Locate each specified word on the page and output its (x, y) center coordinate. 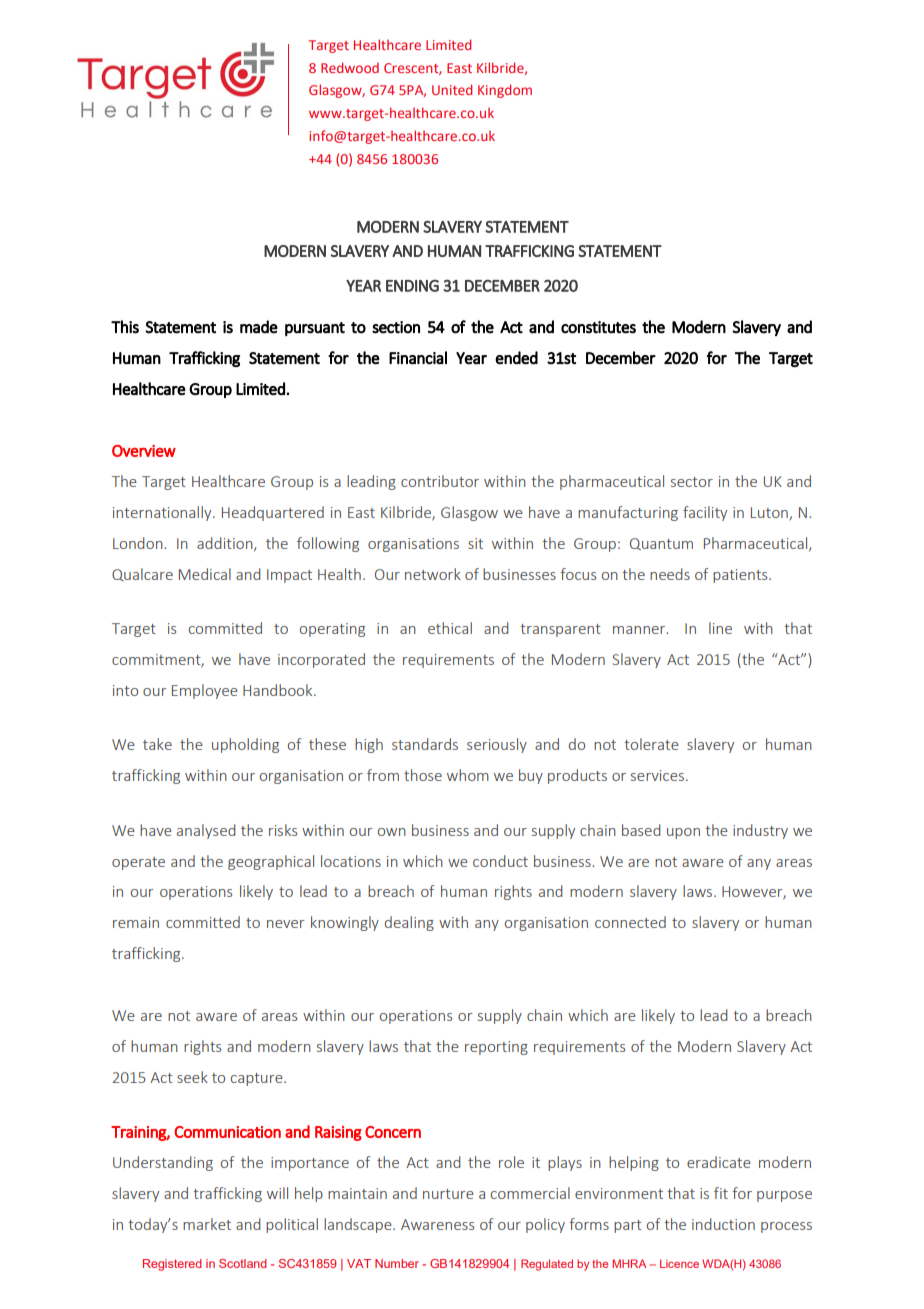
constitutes (598, 327)
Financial (418, 358)
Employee (205, 691)
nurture (448, 1194)
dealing (409, 923)
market (207, 1224)
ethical (450, 628)
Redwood (350, 67)
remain (136, 922)
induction (723, 1224)
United (452, 89)
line (720, 628)
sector (692, 482)
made (259, 327)
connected (630, 922)
